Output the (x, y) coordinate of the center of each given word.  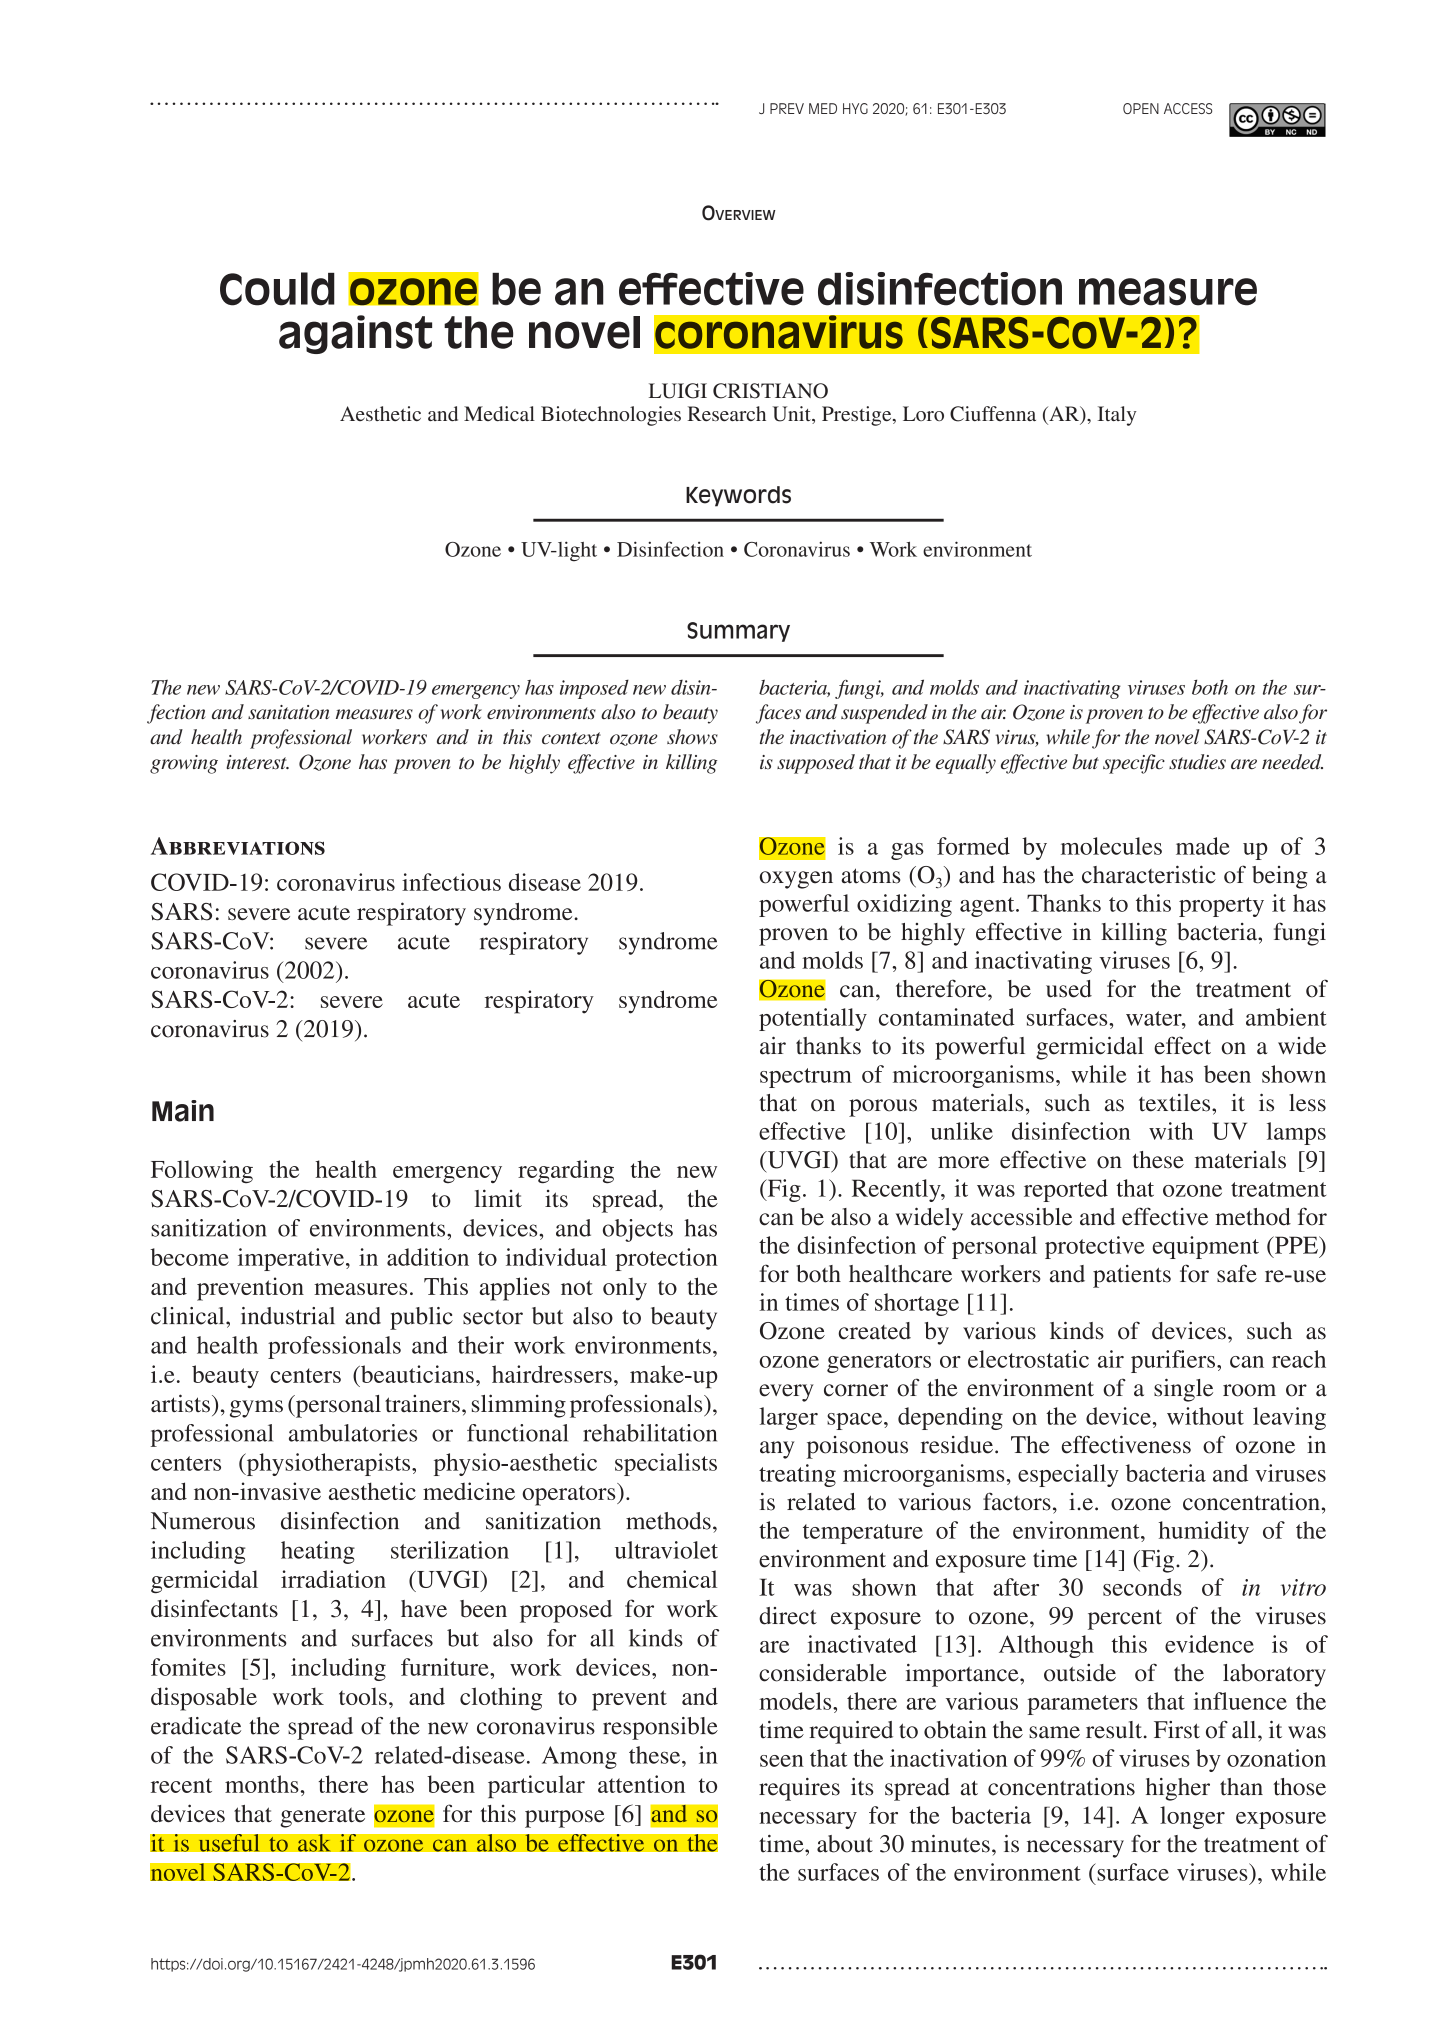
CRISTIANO (770, 391)
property (1221, 907)
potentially (813, 1019)
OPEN (1141, 108)
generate (323, 1817)
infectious (451, 882)
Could (277, 289)
